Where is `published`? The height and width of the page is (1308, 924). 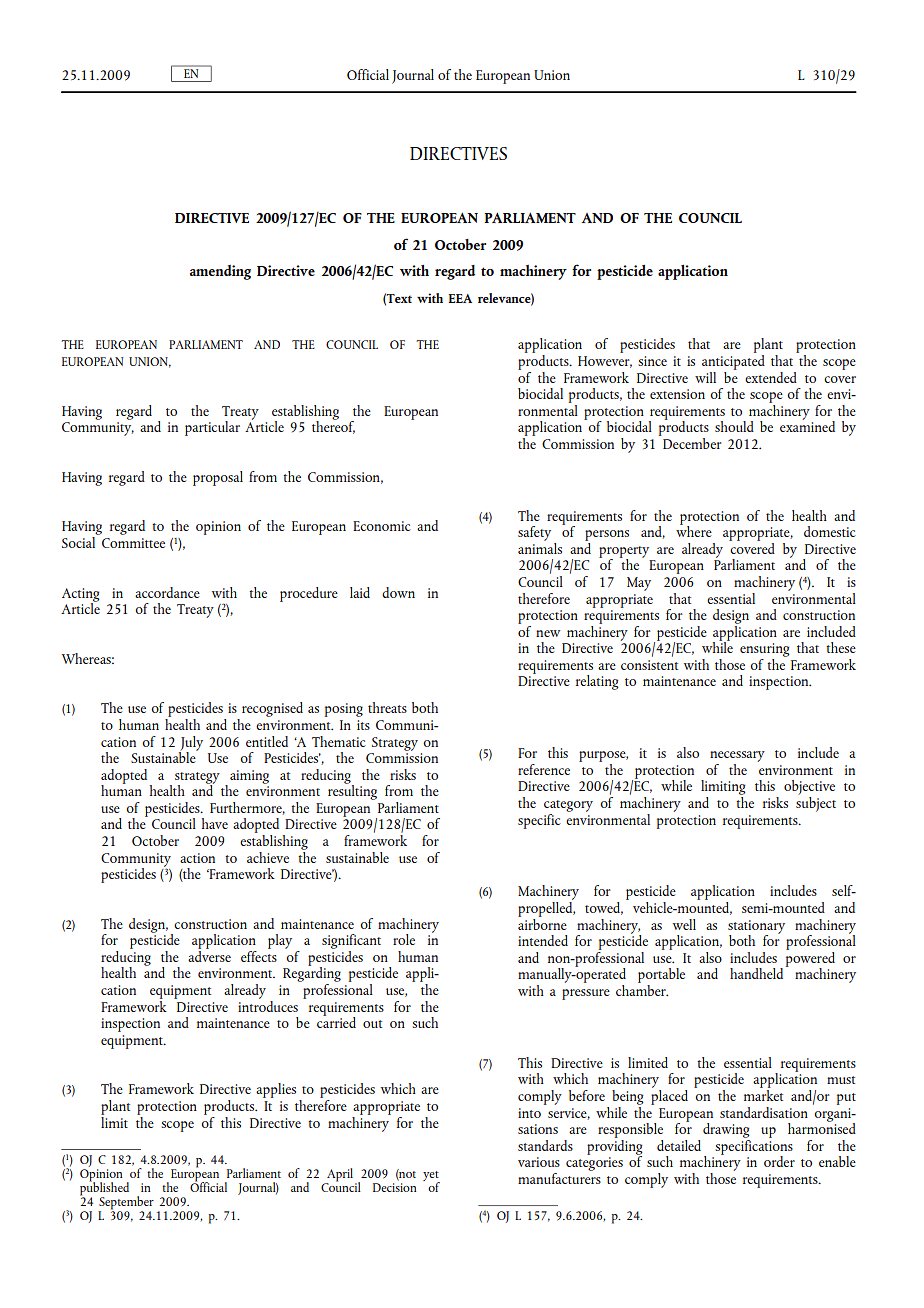
published is located at coordinates (104, 1187).
